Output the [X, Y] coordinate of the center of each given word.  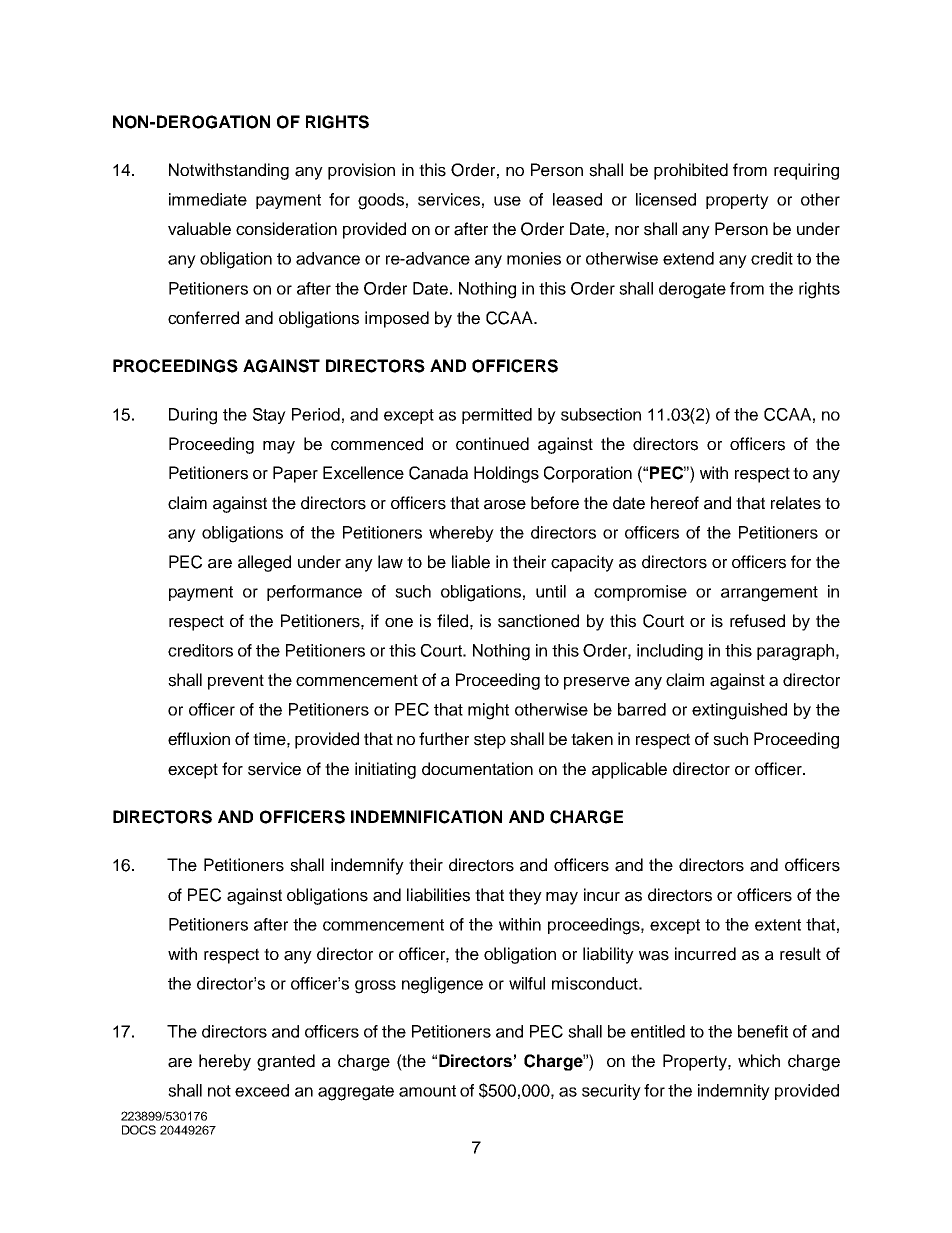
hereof [675, 503]
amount [427, 1091]
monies [534, 258]
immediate [208, 199]
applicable [629, 770]
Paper [295, 474]
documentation [477, 769]
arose [505, 505]
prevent [236, 682]
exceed [262, 1090]
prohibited [691, 171]
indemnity [734, 1092]
